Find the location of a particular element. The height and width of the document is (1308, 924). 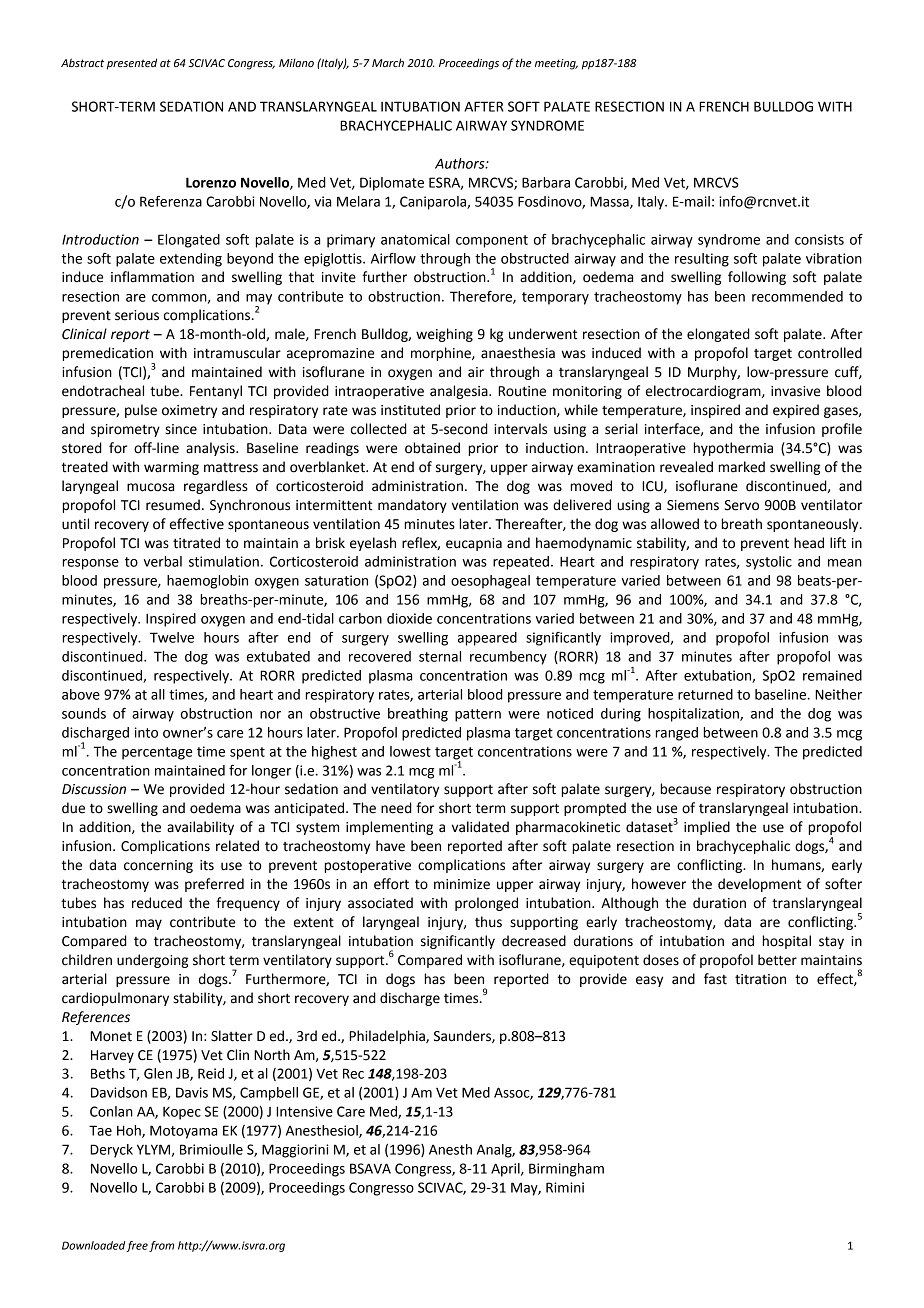

Rimini is located at coordinates (565, 1187).
